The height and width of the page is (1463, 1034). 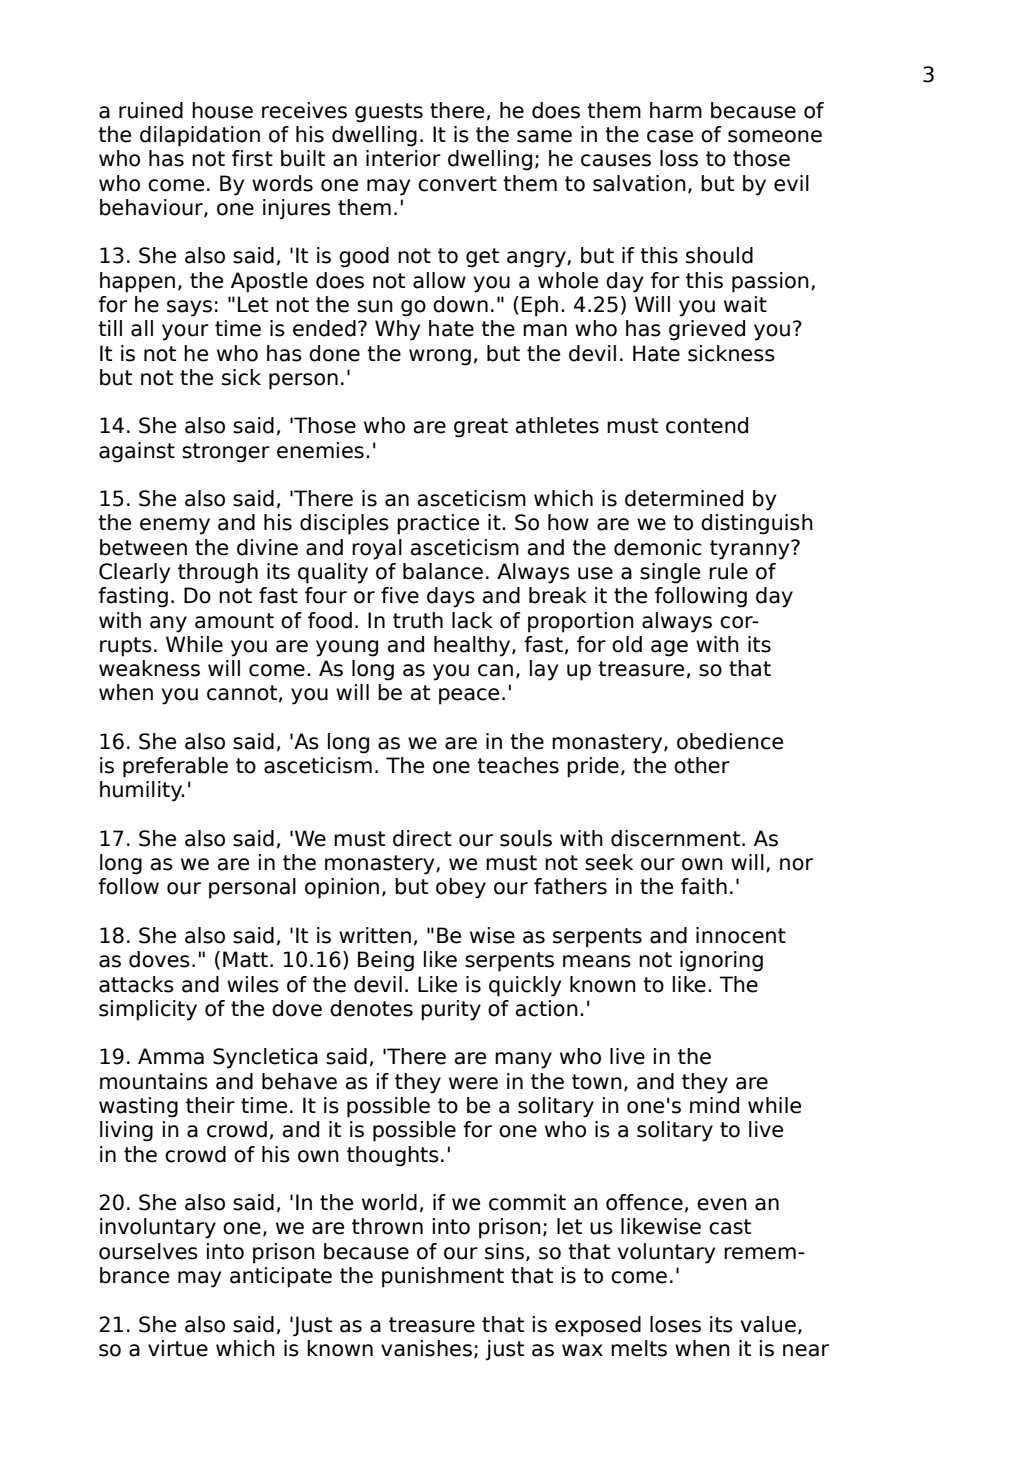 I want to click on house, so click(x=222, y=110).
